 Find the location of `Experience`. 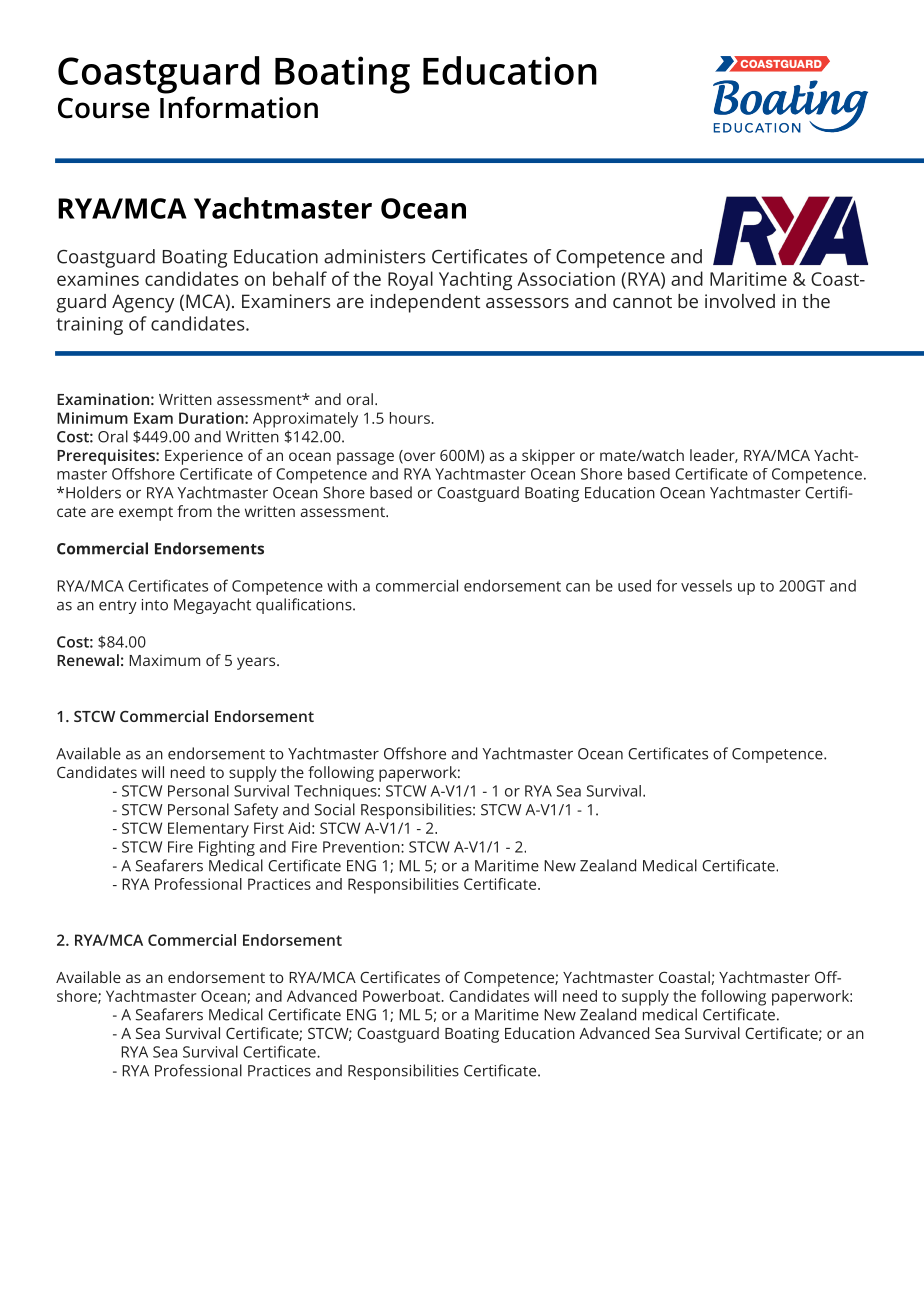

Experience is located at coordinates (204, 457).
